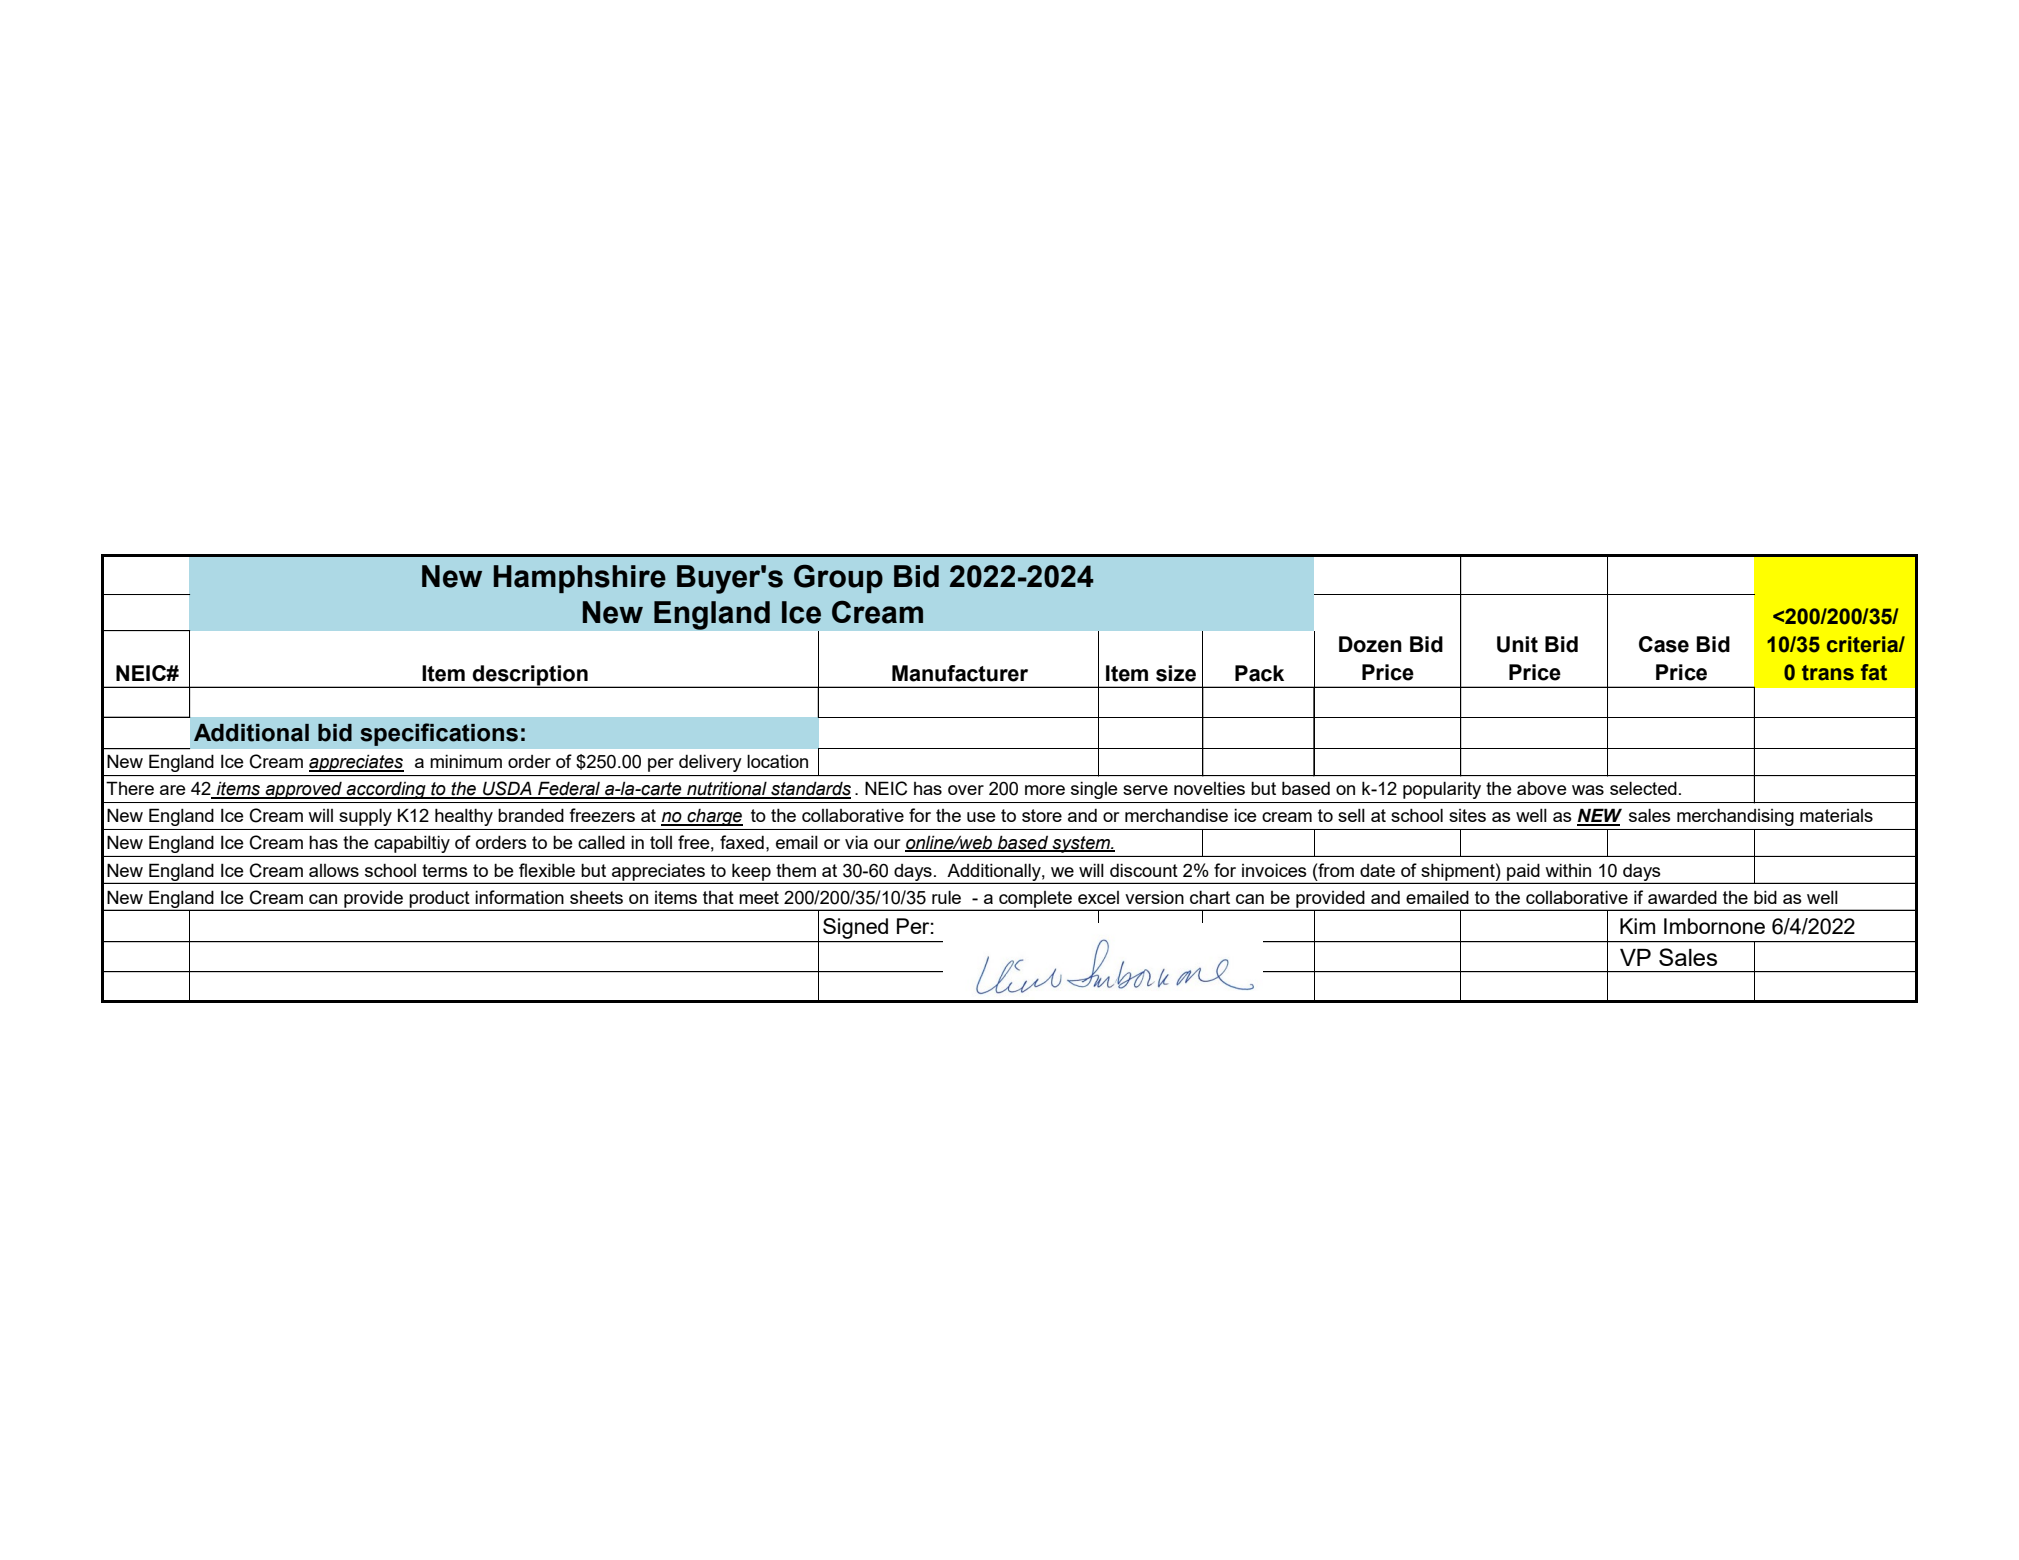 This page has height=1560, width=2019. Describe the element at coordinates (1370, 644) in the page. I see `Dozen` at that location.
